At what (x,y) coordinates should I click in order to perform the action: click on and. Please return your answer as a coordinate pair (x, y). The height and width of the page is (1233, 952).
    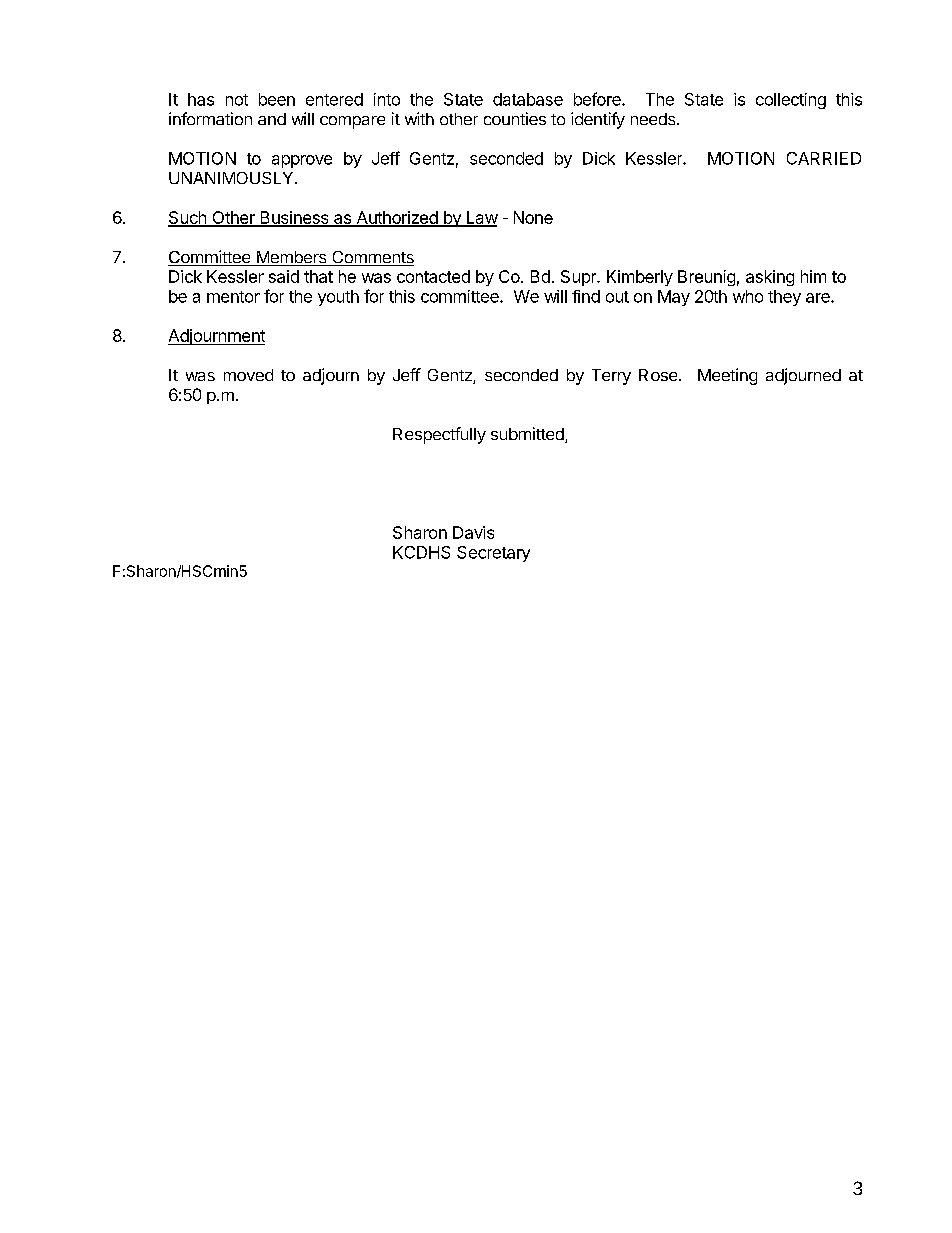
    Looking at the image, I should click on (272, 119).
